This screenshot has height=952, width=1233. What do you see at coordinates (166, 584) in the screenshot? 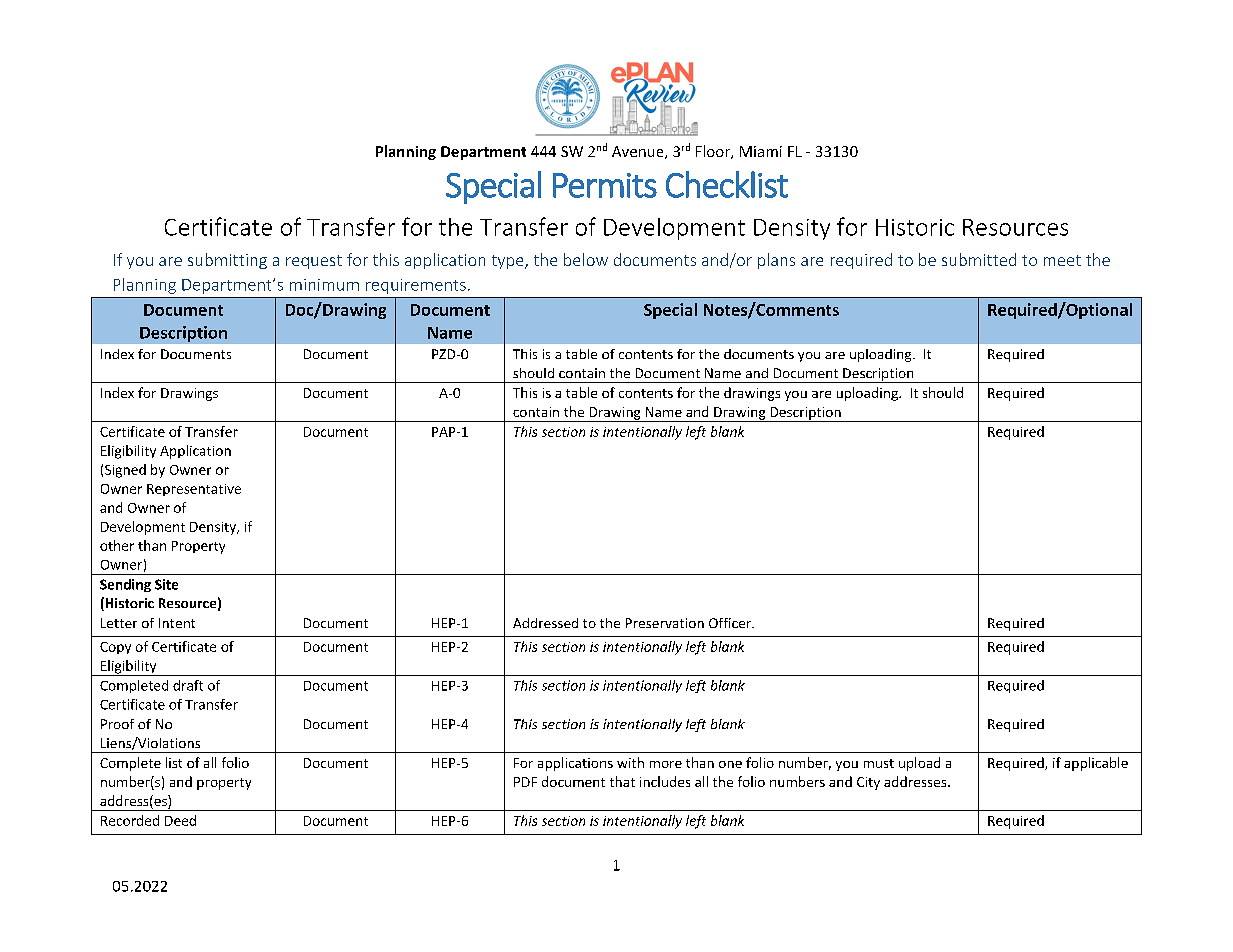
I see `Site` at bounding box center [166, 584].
